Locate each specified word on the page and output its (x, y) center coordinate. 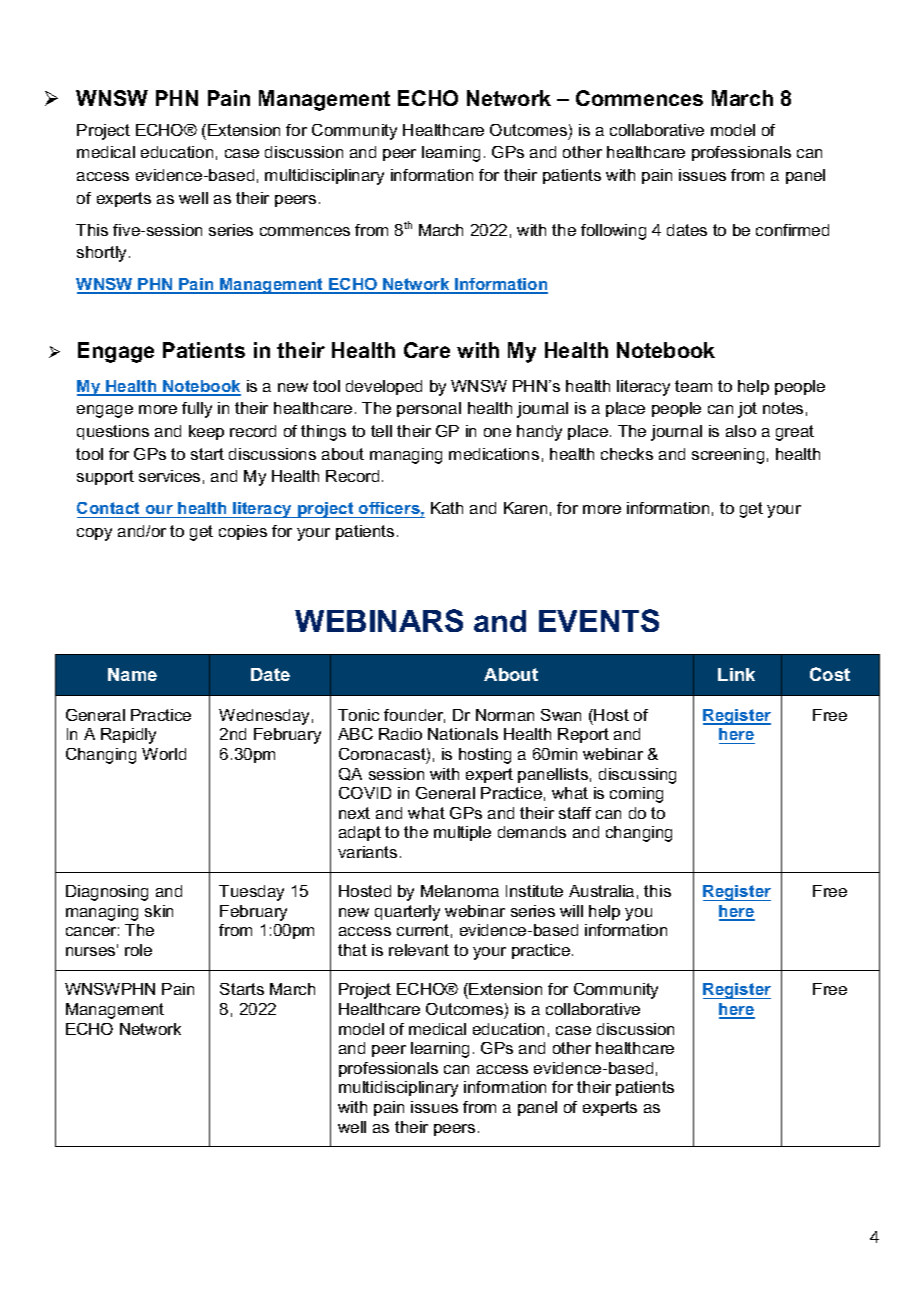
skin (159, 911)
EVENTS (599, 620)
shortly (103, 254)
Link (736, 674)
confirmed (792, 230)
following (613, 232)
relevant (419, 950)
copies (243, 532)
